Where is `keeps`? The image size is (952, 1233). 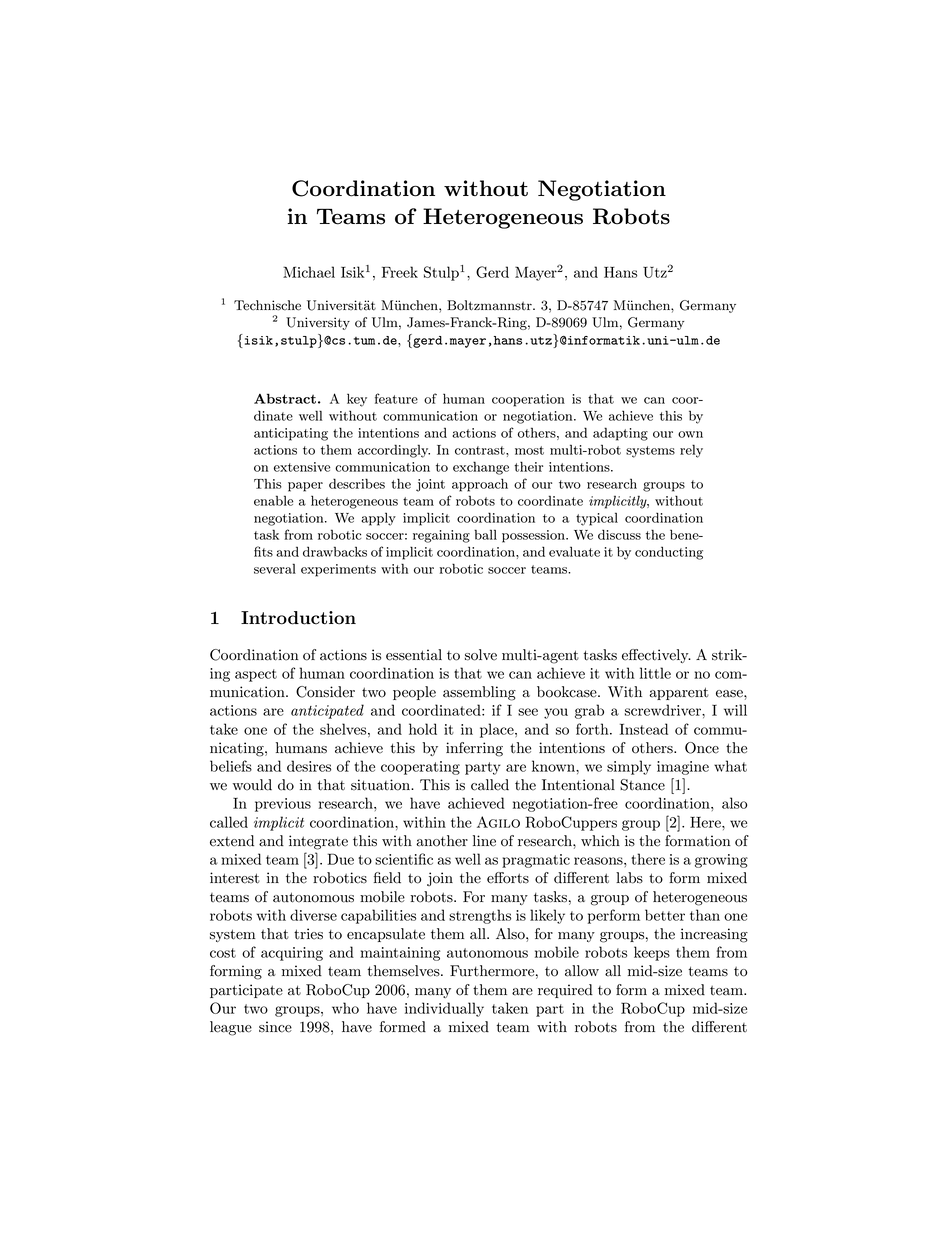 keeps is located at coordinates (652, 953).
